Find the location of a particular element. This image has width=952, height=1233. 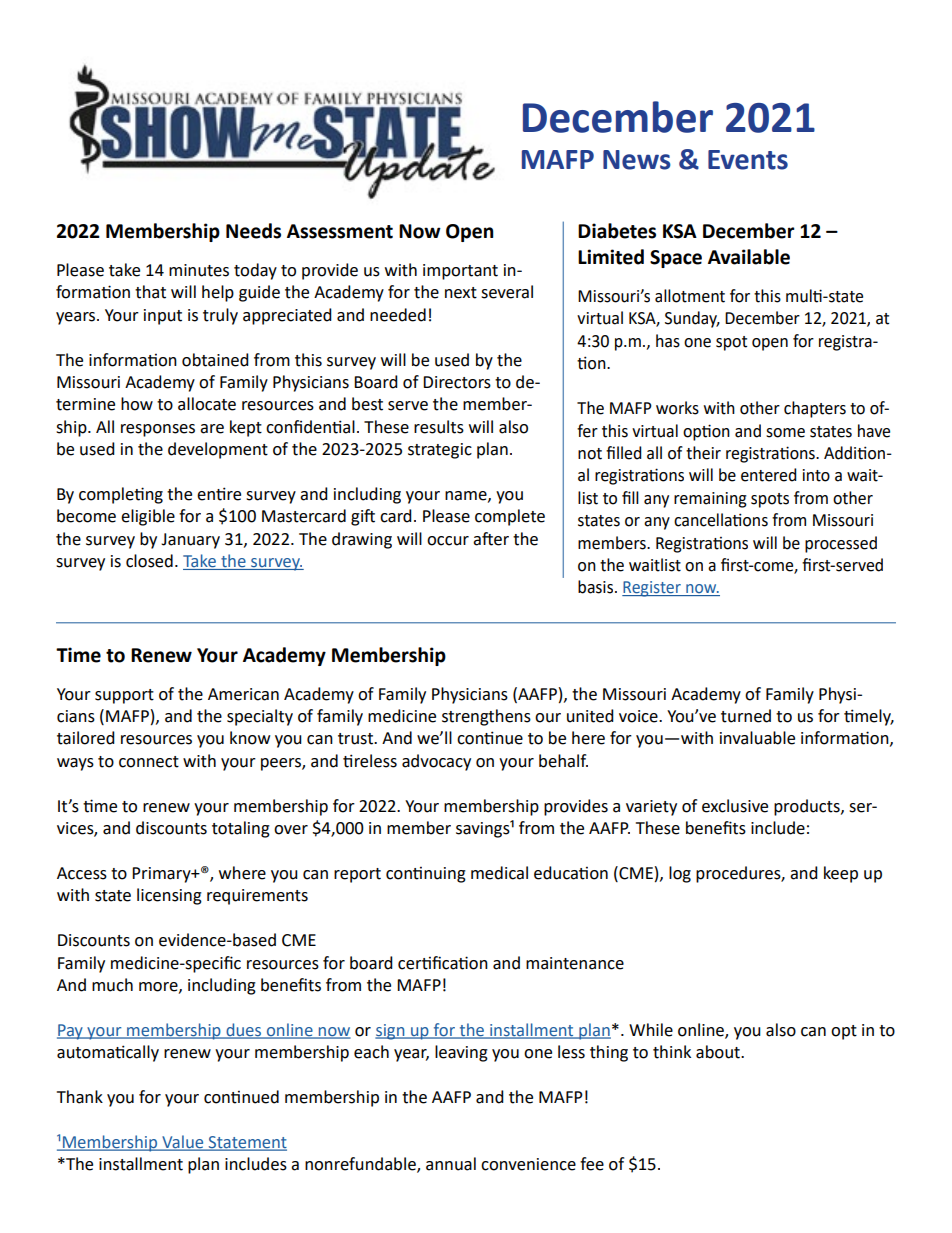

about is located at coordinates (719, 1052).
